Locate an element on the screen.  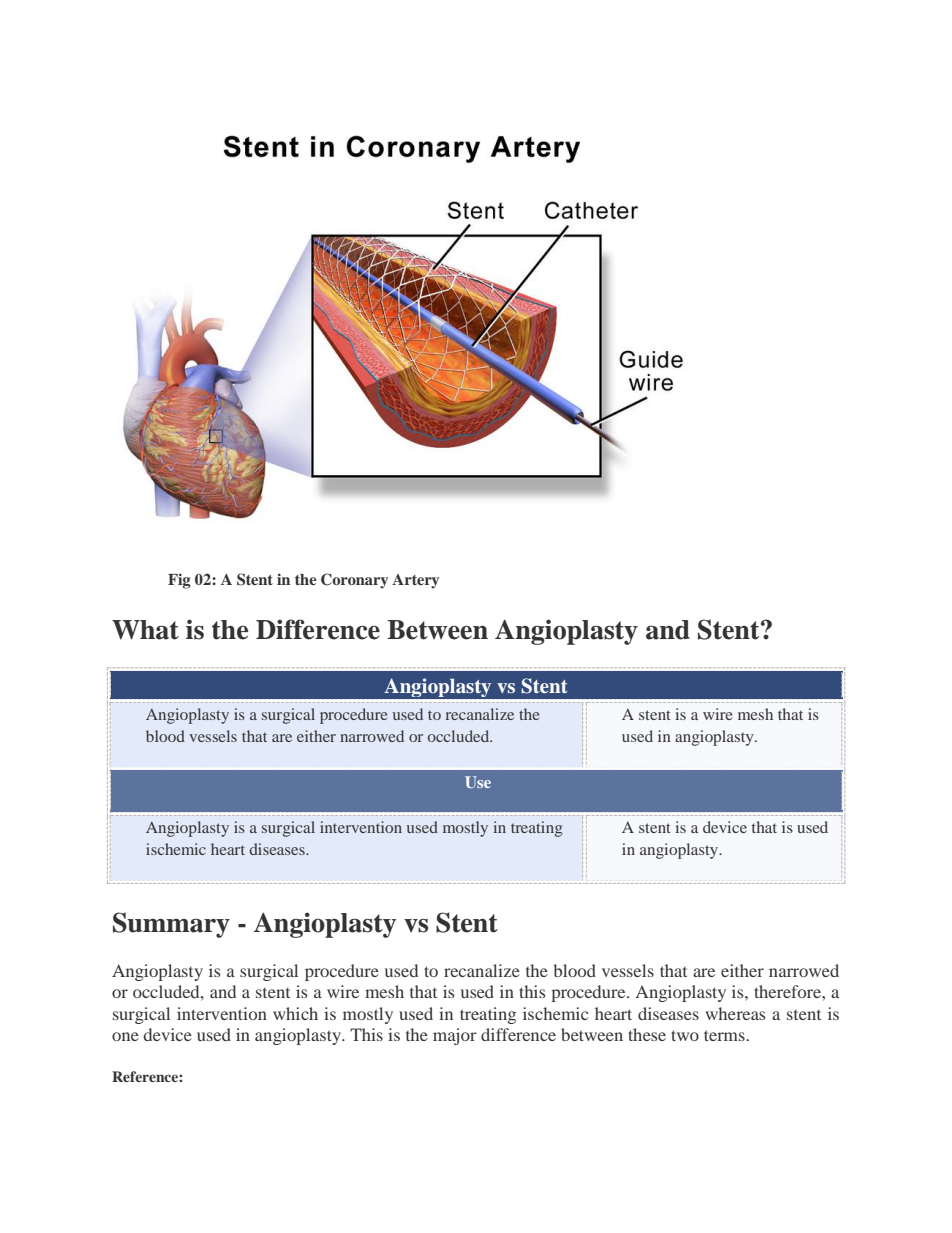
Coronary is located at coordinates (354, 581).
